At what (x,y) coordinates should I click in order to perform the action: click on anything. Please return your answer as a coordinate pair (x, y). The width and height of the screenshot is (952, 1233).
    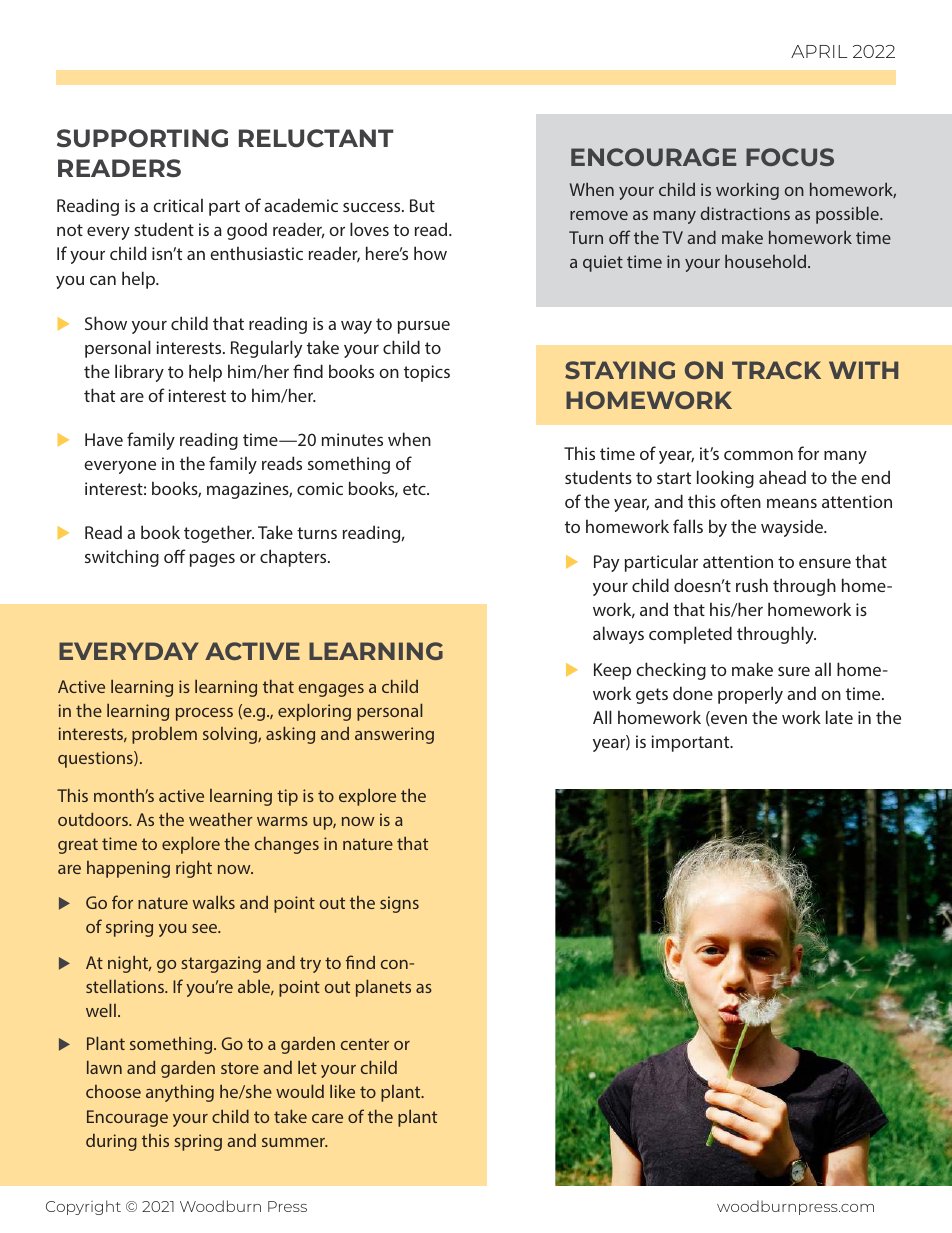
    Looking at the image, I should click on (180, 1093).
